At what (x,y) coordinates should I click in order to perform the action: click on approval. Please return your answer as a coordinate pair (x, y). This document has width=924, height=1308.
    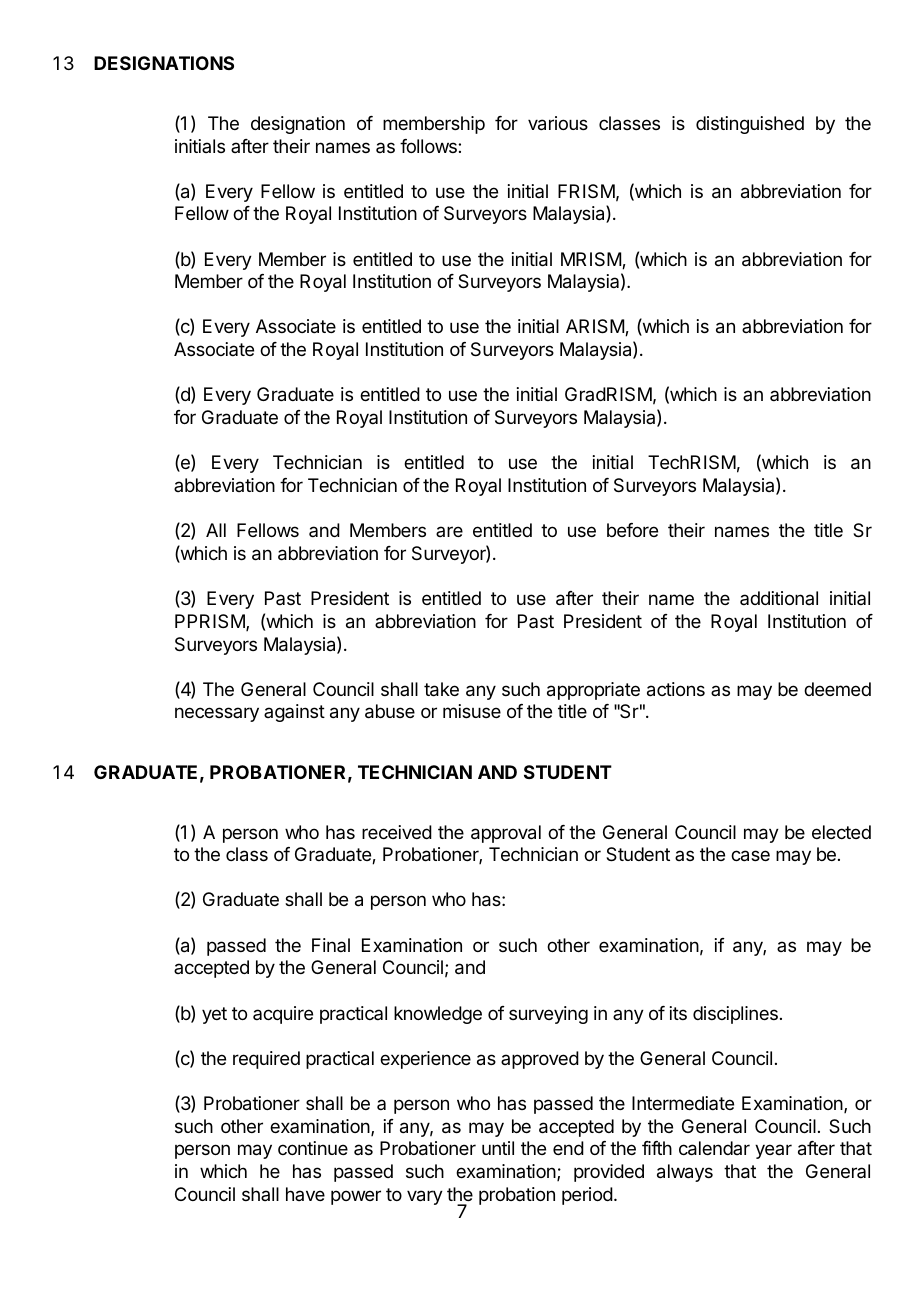
    Looking at the image, I should click on (506, 834).
